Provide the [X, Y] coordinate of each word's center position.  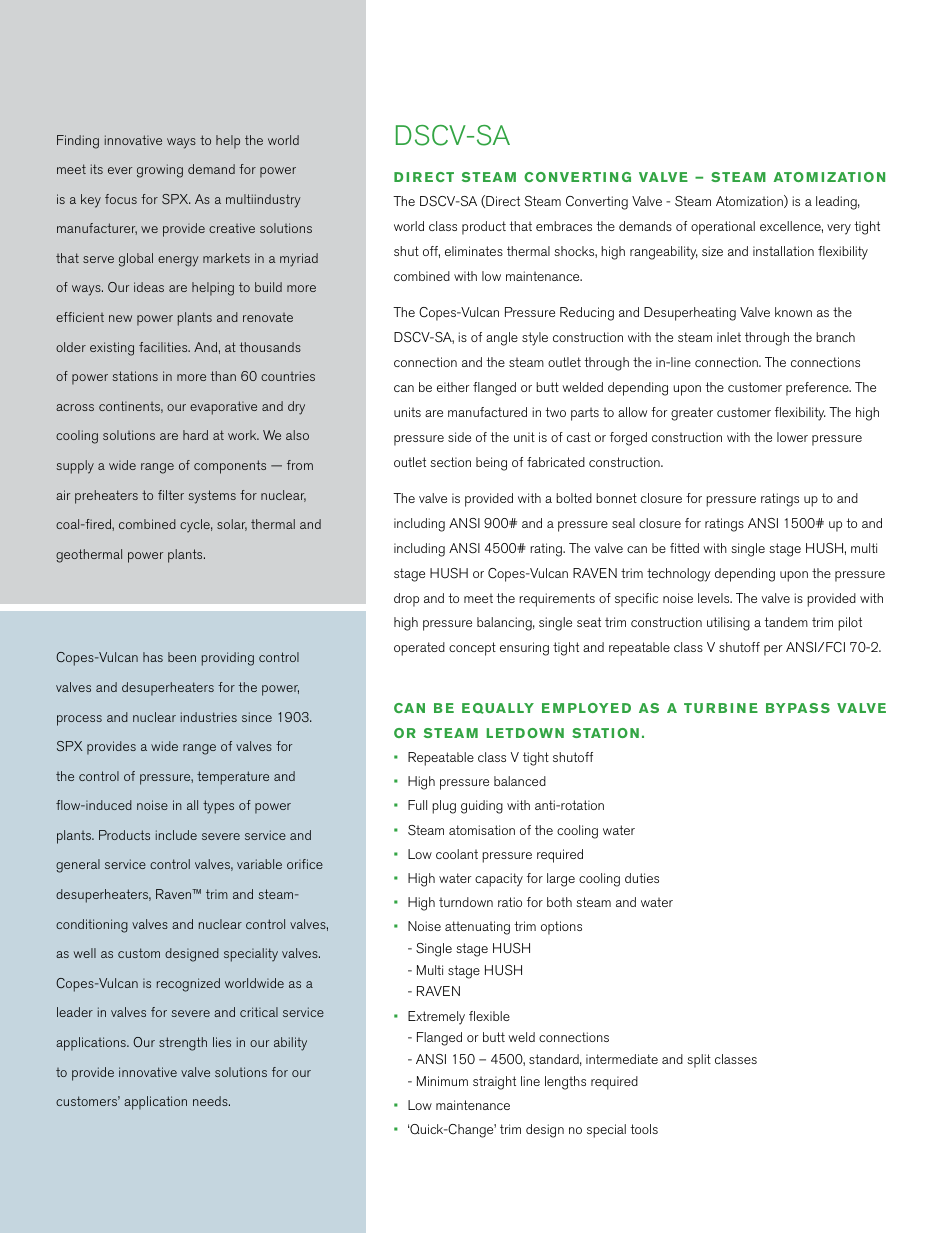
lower [792, 437]
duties [642, 878]
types [218, 807]
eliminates [474, 251]
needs [211, 1101]
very [839, 229]
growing [160, 171]
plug [444, 807]
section [450, 462]
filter [171, 495]
